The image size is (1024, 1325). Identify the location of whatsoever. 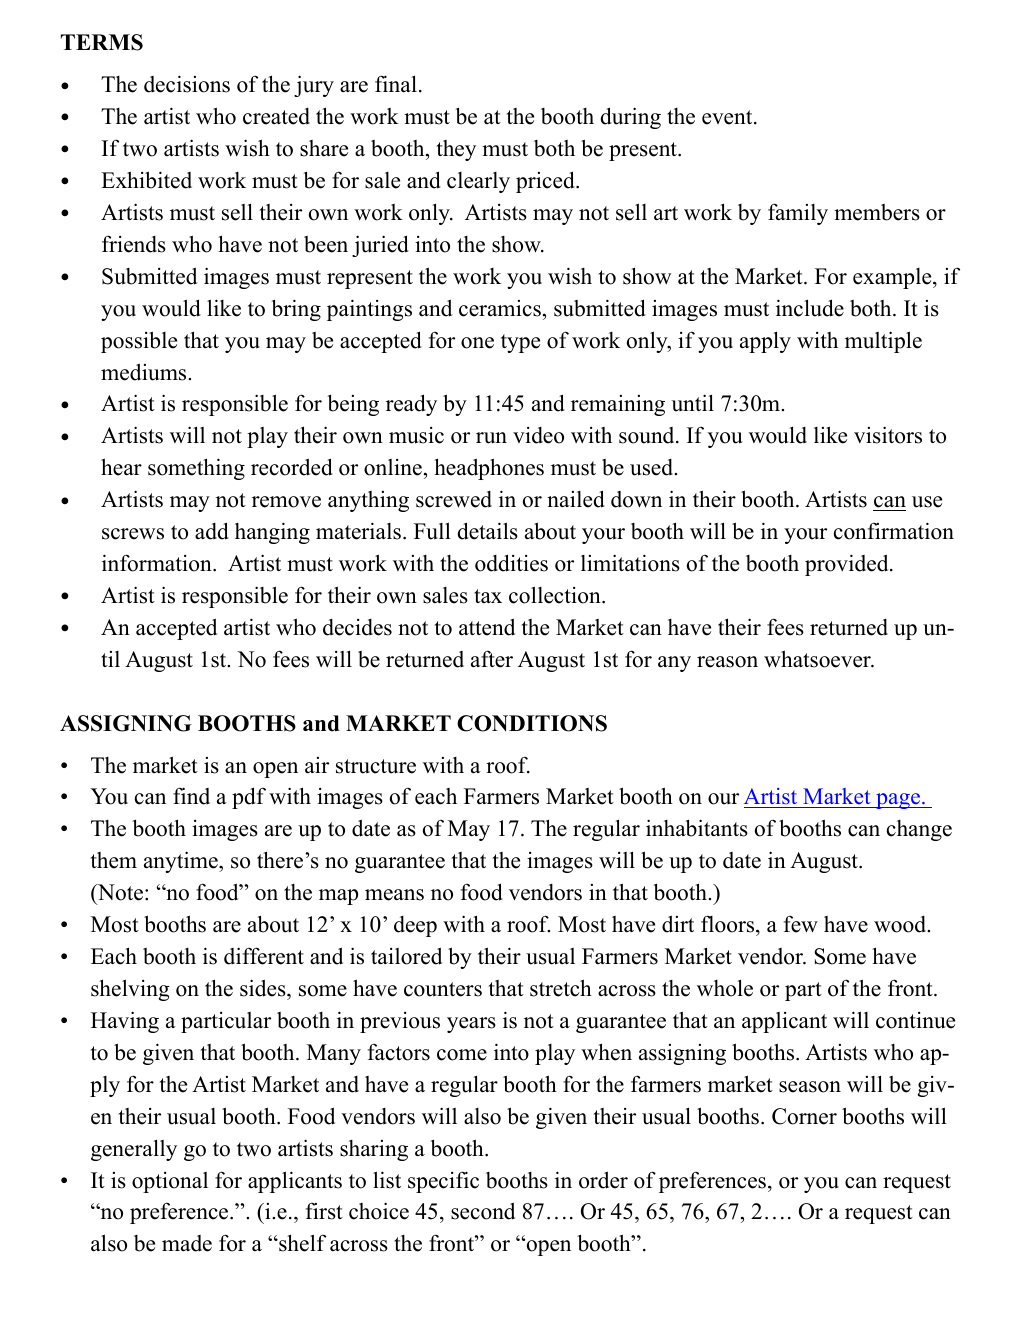
(818, 659).
